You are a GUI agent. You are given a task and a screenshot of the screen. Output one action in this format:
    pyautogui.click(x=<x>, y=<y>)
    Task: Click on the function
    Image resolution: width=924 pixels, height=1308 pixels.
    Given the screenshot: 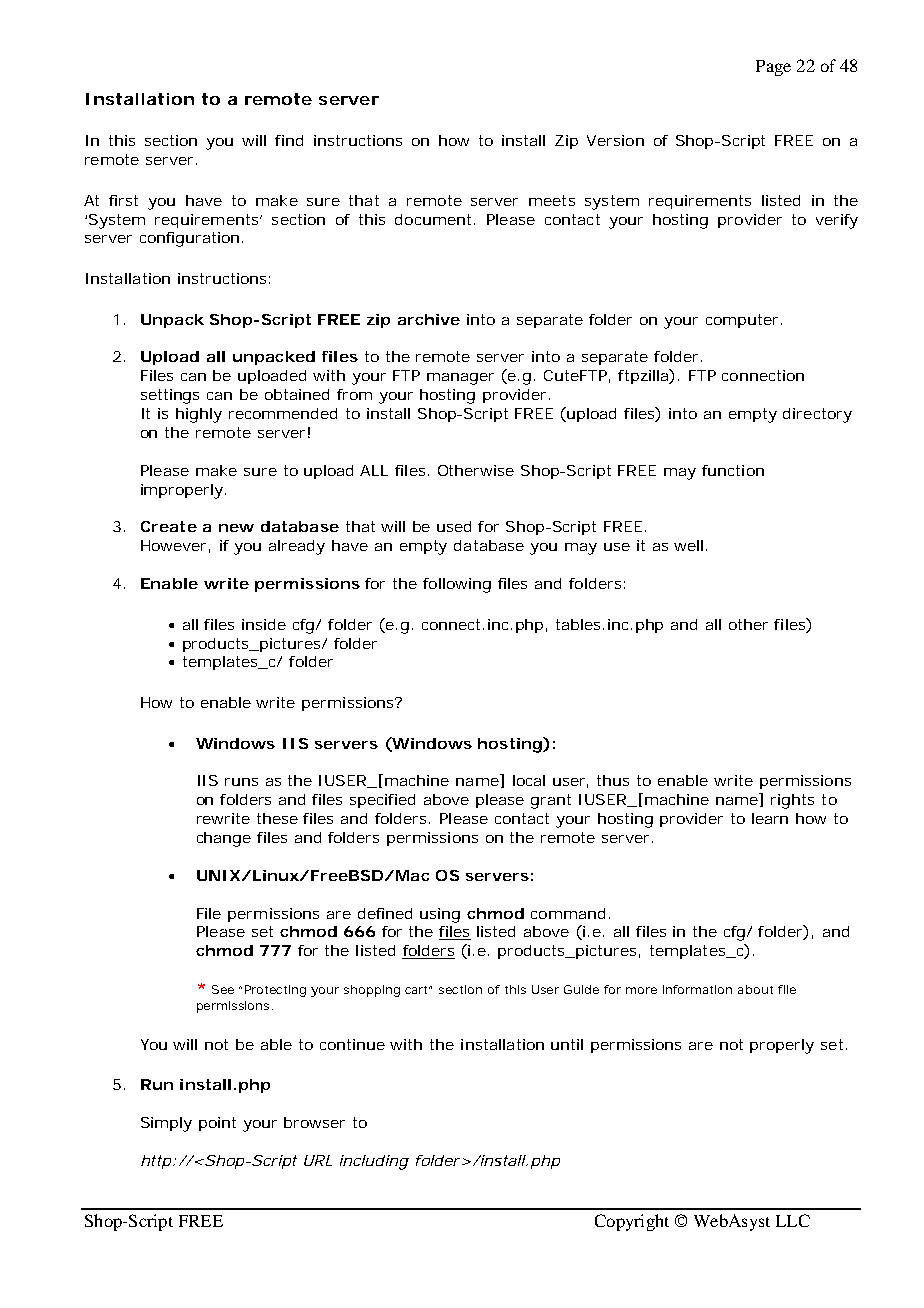 What is the action you would take?
    pyautogui.click(x=733, y=470)
